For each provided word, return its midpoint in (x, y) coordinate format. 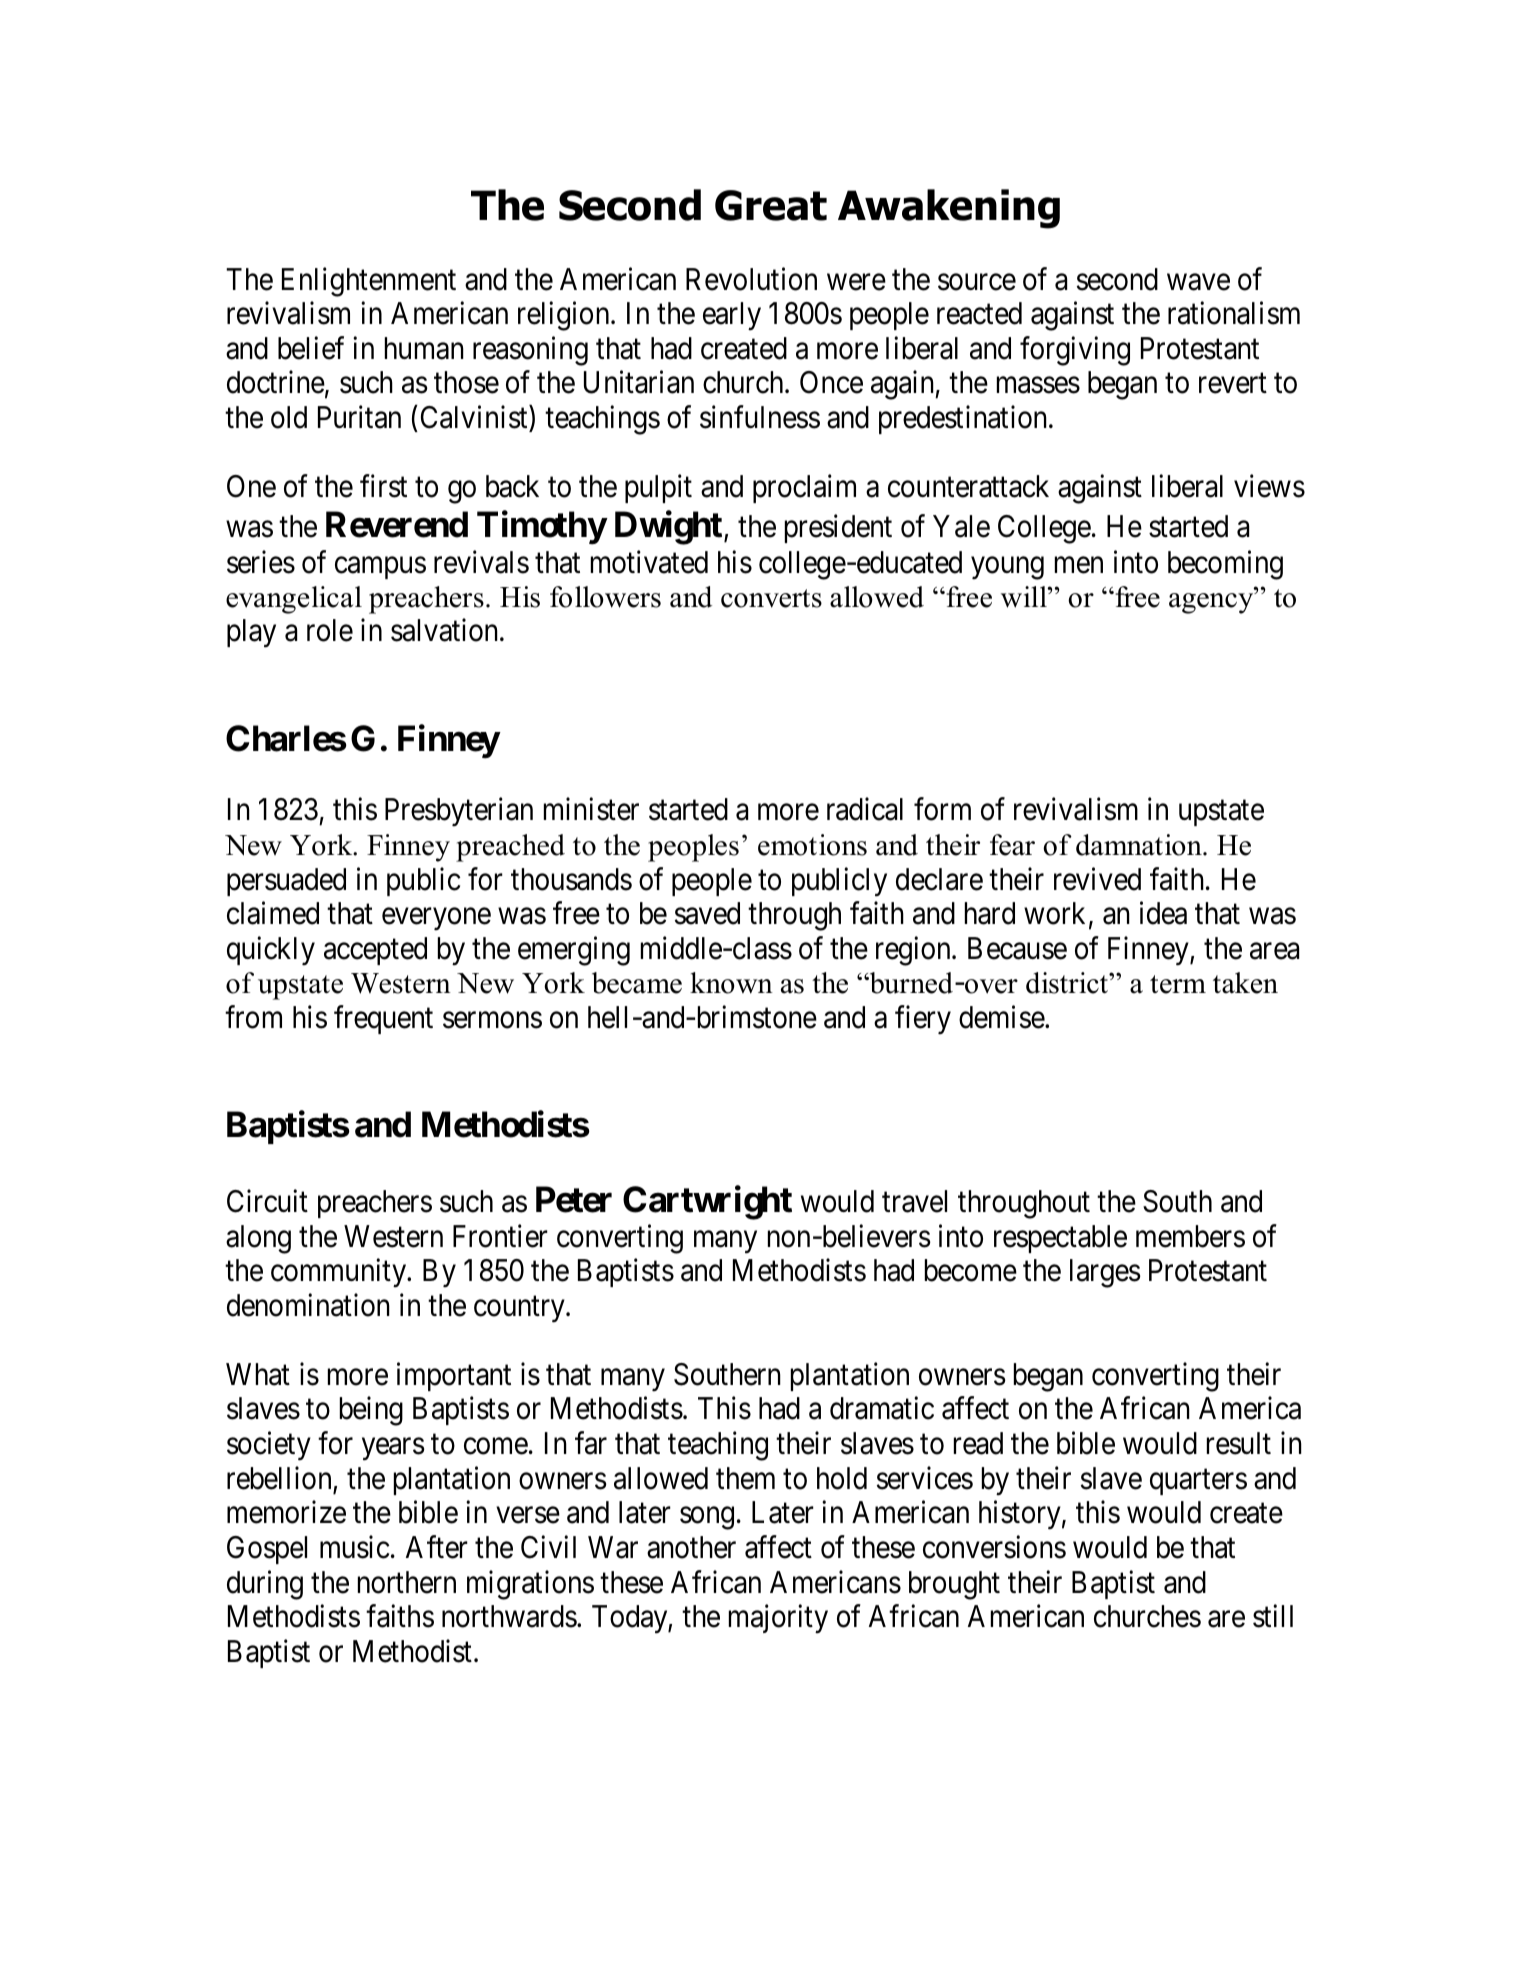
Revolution (751, 279)
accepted (375, 951)
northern (407, 1582)
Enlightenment (369, 282)
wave (1198, 282)
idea (1163, 913)
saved (707, 913)
